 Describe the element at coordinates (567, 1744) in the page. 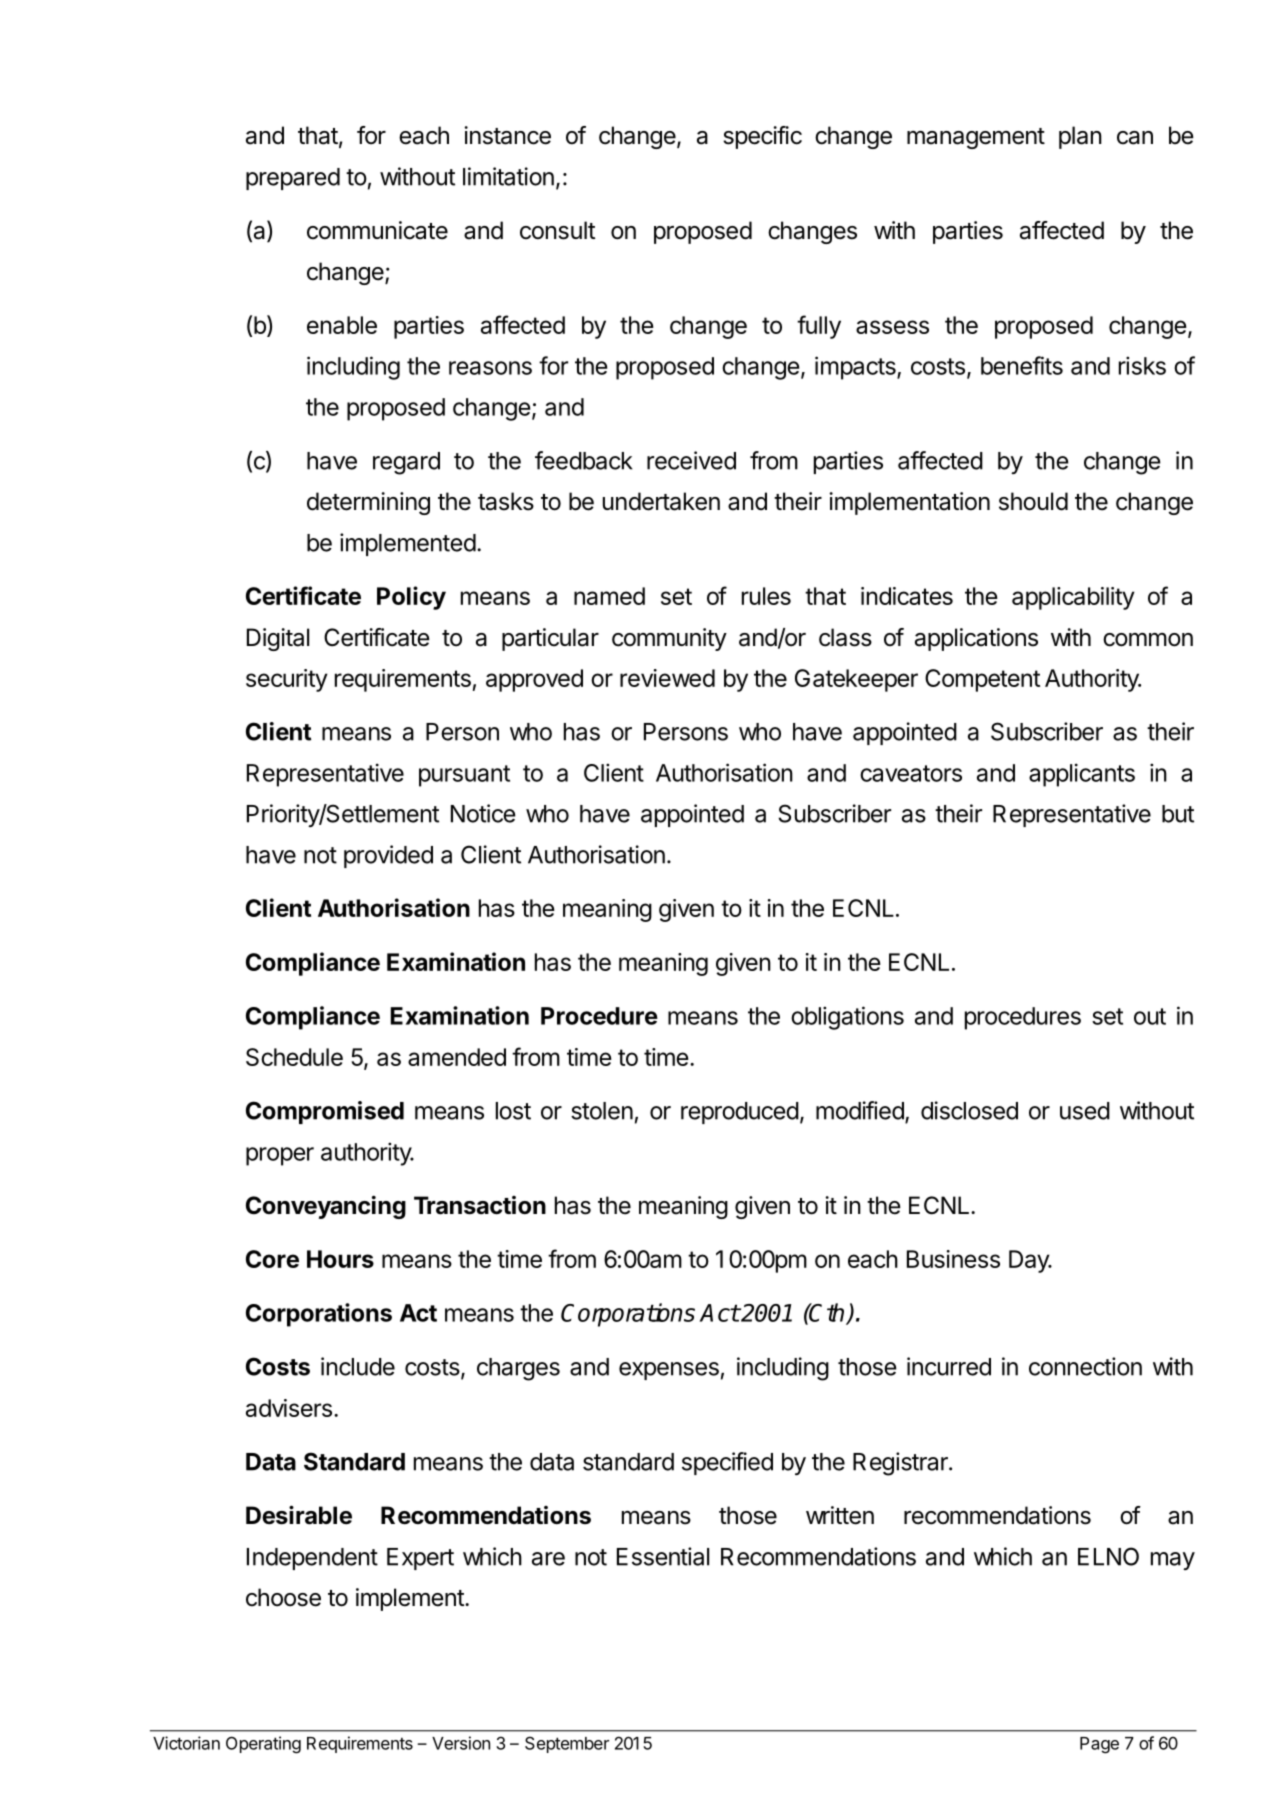

I see `September` at that location.
